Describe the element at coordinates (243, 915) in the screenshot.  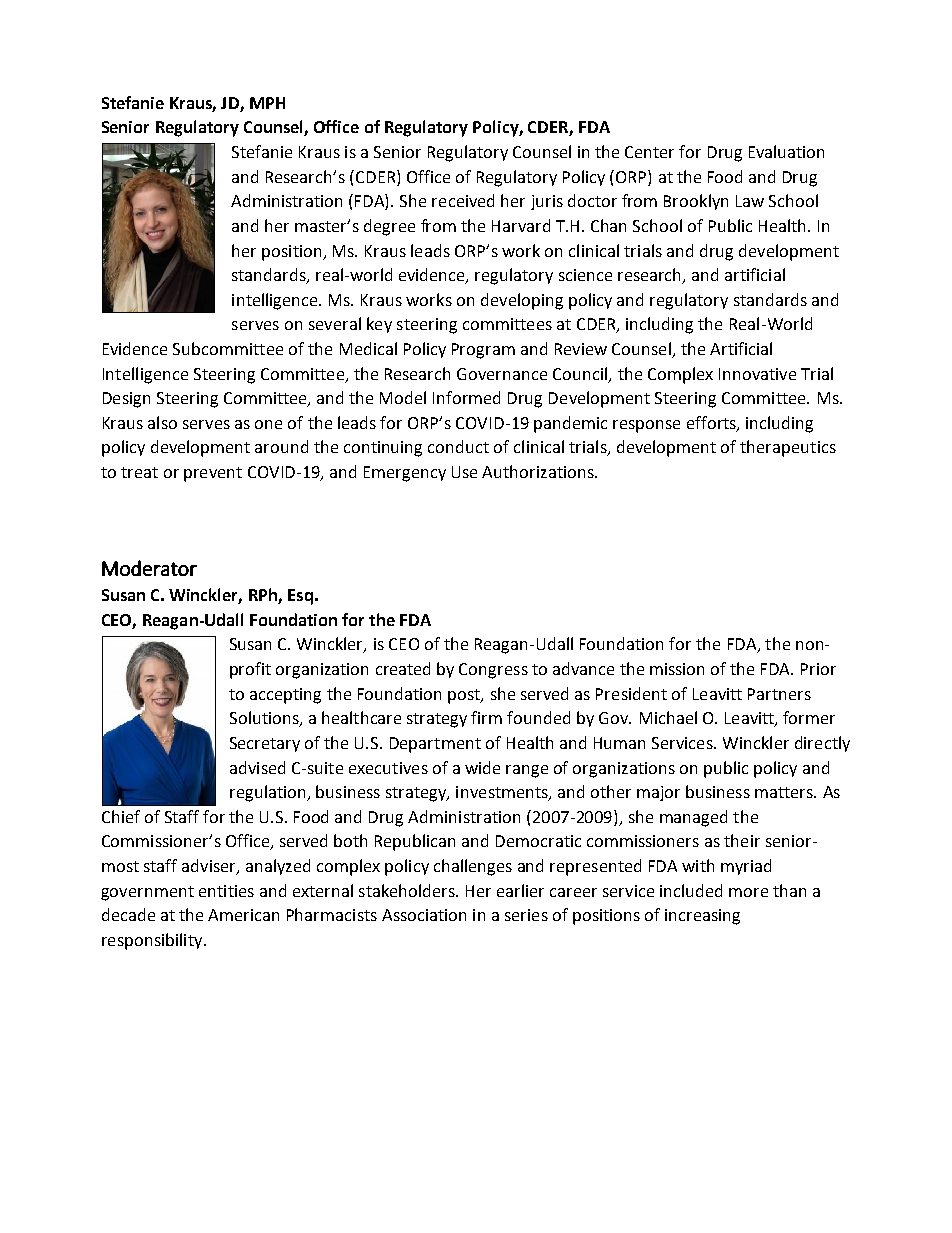
I see `American` at that location.
